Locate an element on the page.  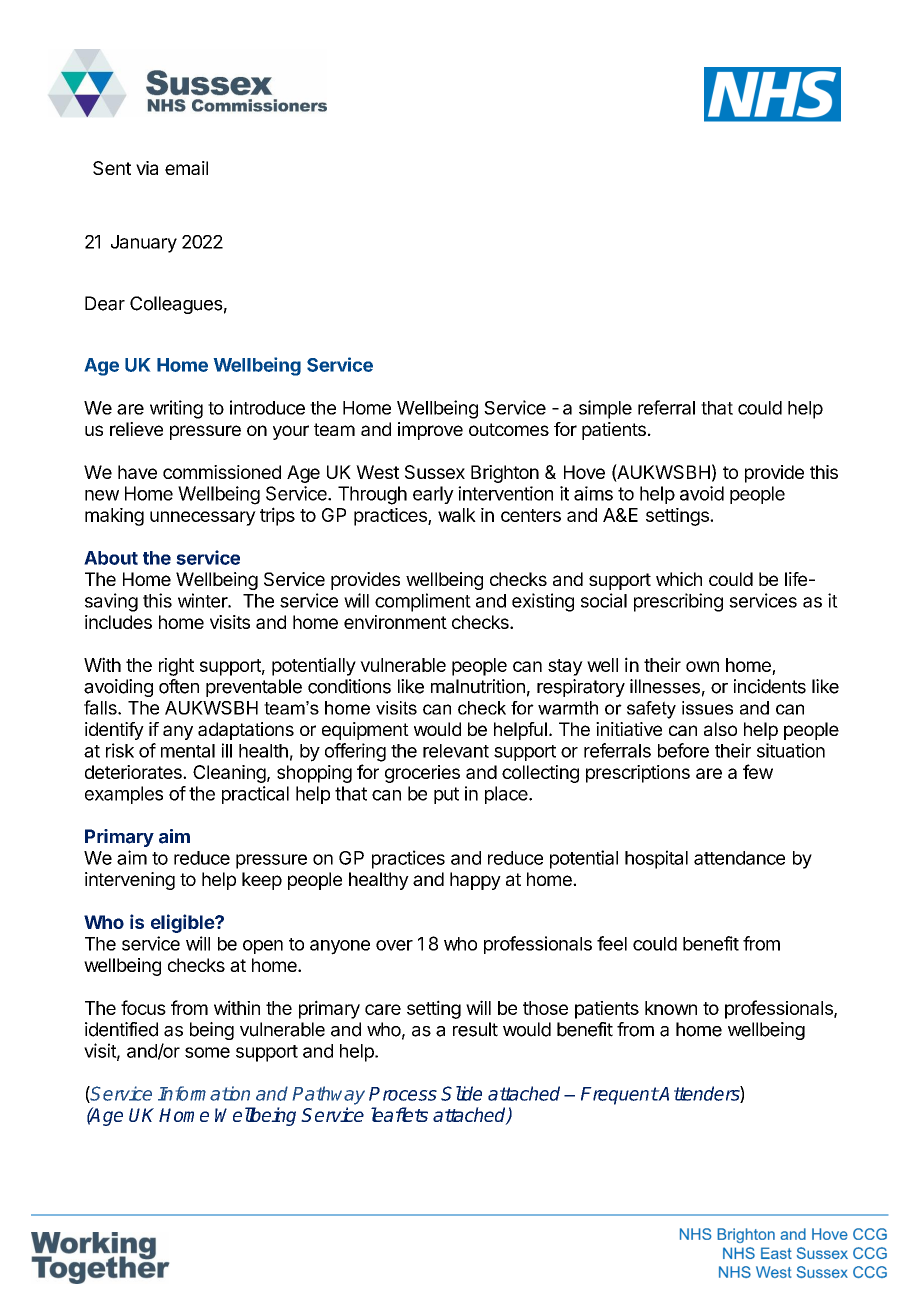
simple is located at coordinates (605, 409).
